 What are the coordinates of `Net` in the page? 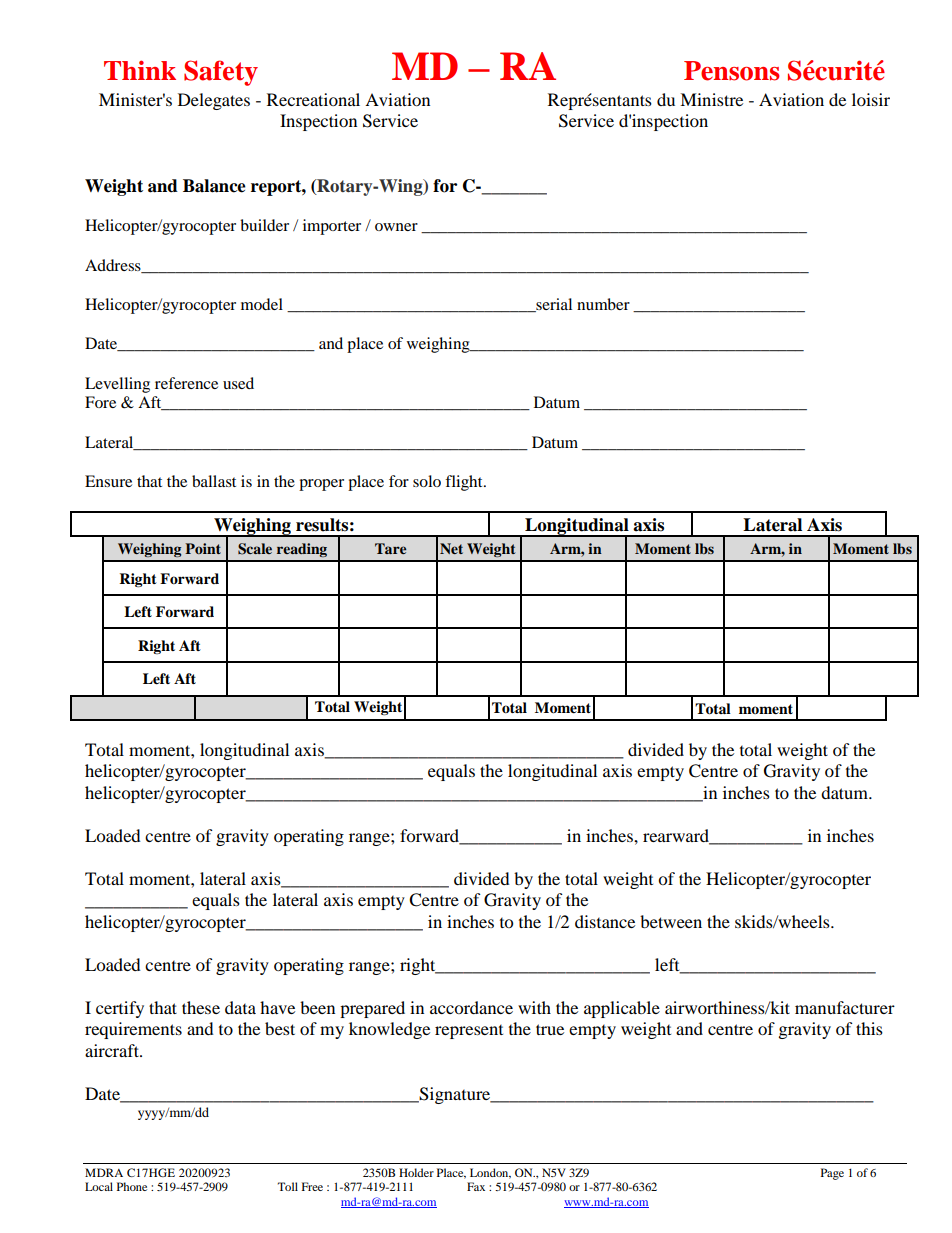 It's located at (451, 548).
